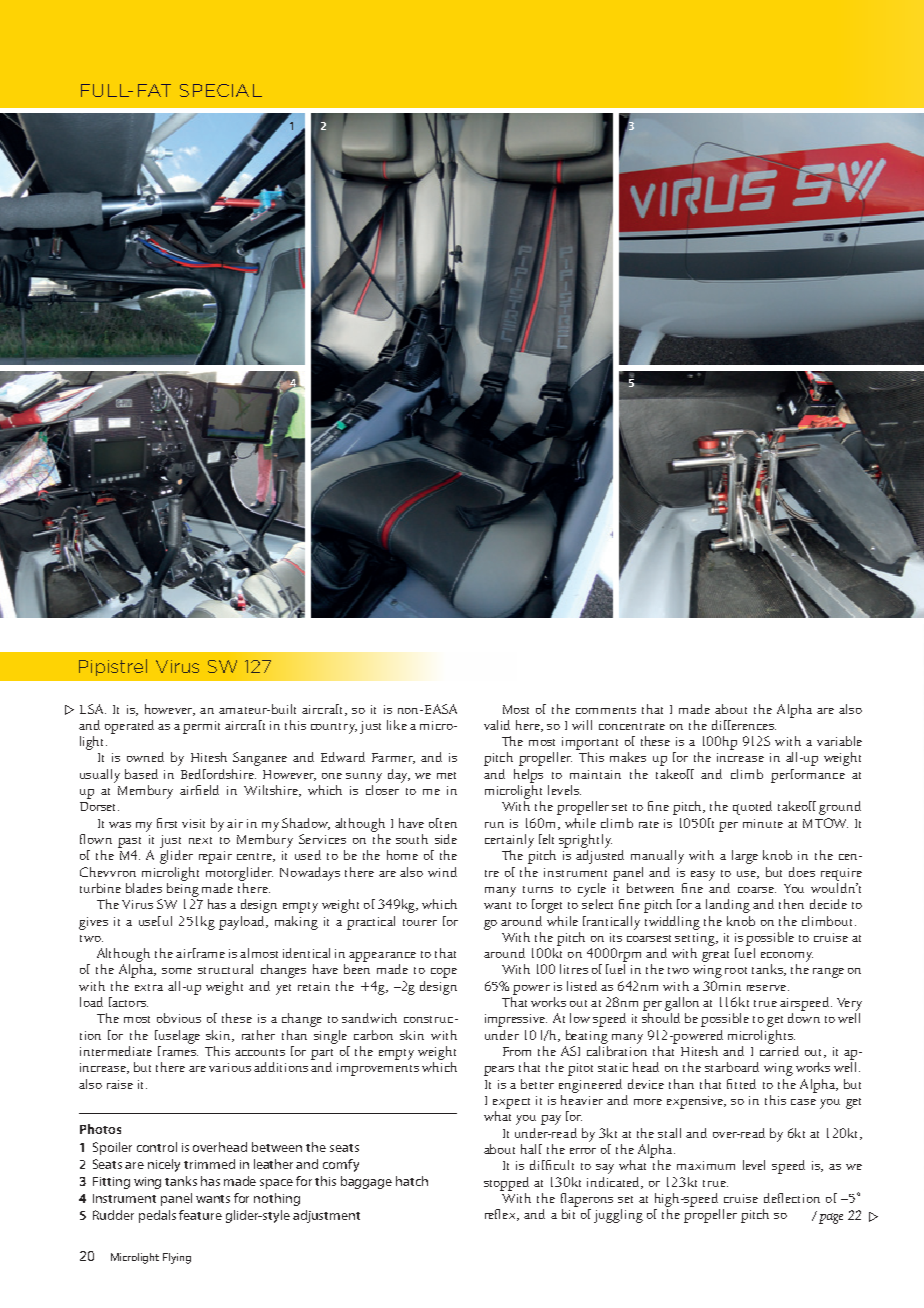 The width and height of the page is (924, 1308). What do you see at coordinates (745, 857) in the page?
I see `large` at bounding box center [745, 857].
